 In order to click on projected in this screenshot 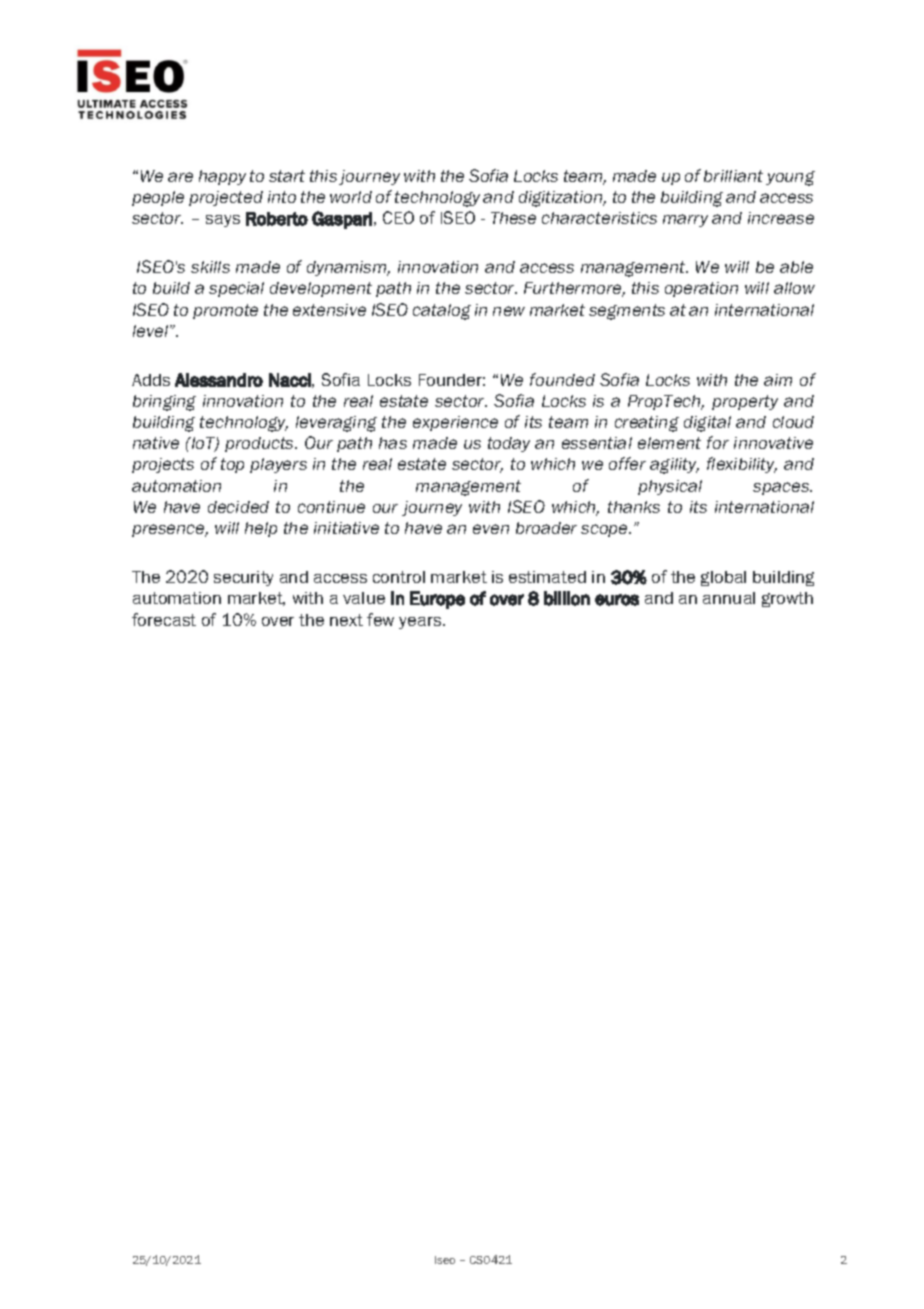, I will do `click(226, 198)`.
